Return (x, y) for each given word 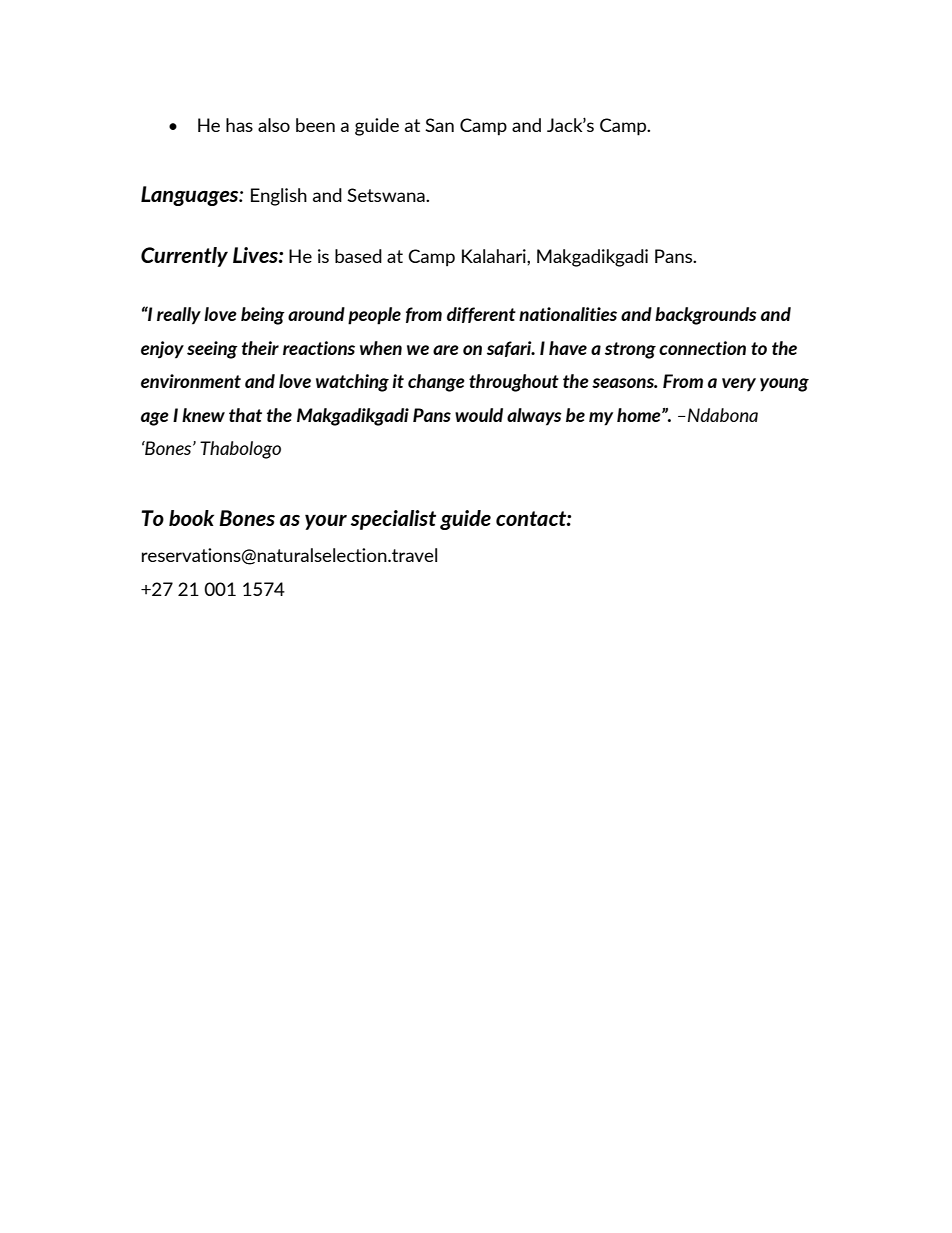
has (239, 125)
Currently (184, 257)
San (439, 125)
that (245, 415)
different (481, 315)
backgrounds (706, 316)
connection (702, 348)
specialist (393, 520)
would (479, 415)
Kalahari (495, 256)
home (640, 415)
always (534, 417)
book (191, 518)
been (315, 125)
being (263, 316)
